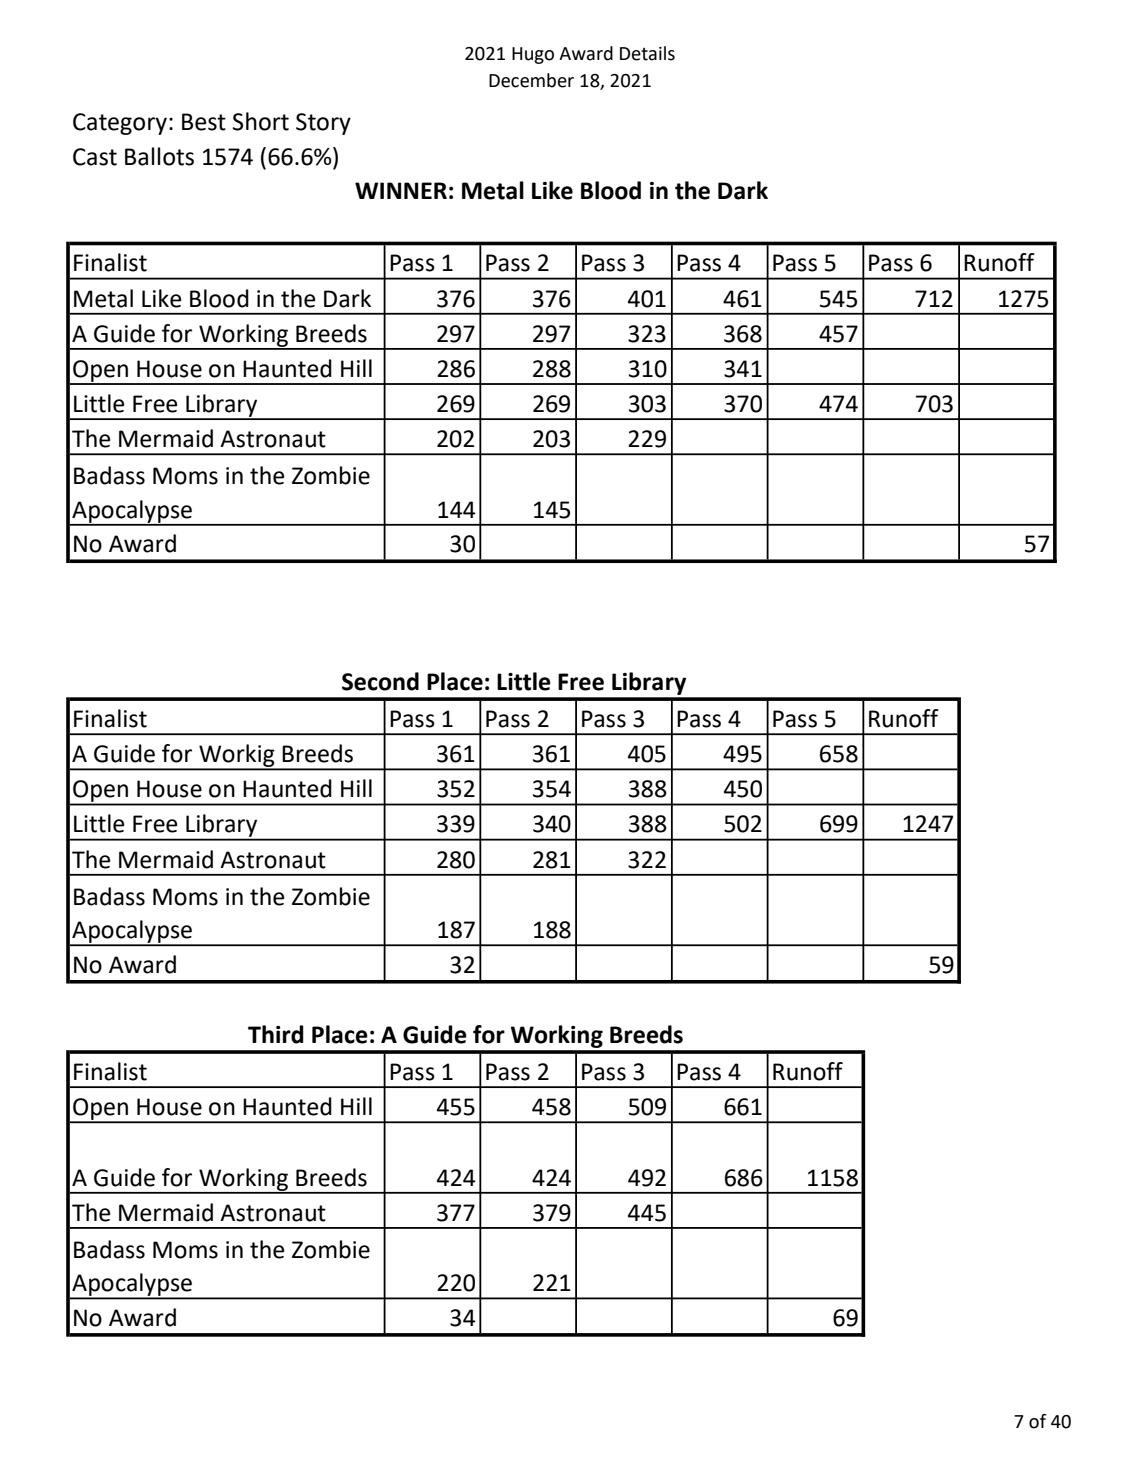 The image size is (1141, 1477). What do you see at coordinates (647, 53) in the screenshot?
I see `Details` at bounding box center [647, 53].
